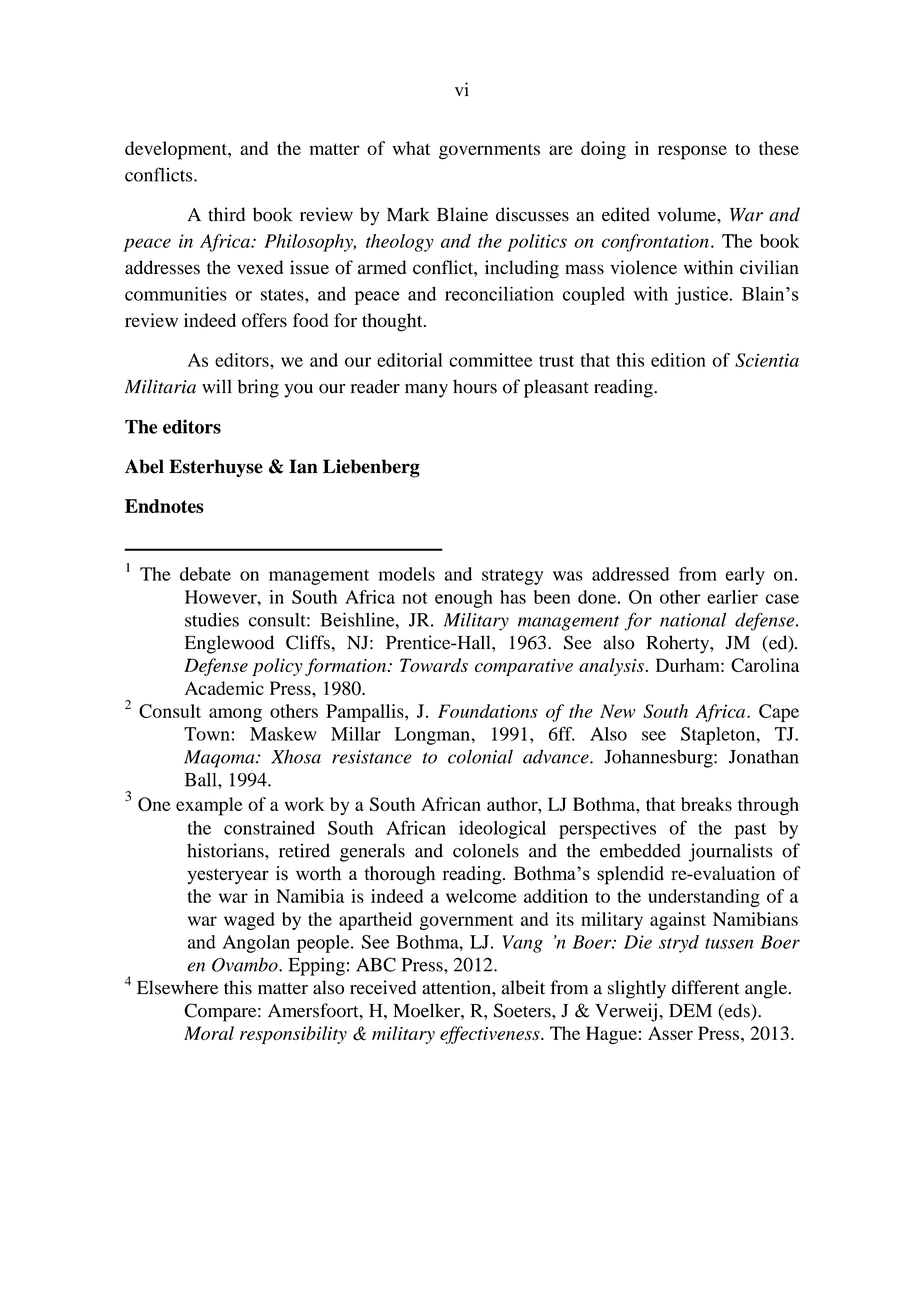 This page has height=1313, width=924. I want to click on attention, so click(457, 987).
